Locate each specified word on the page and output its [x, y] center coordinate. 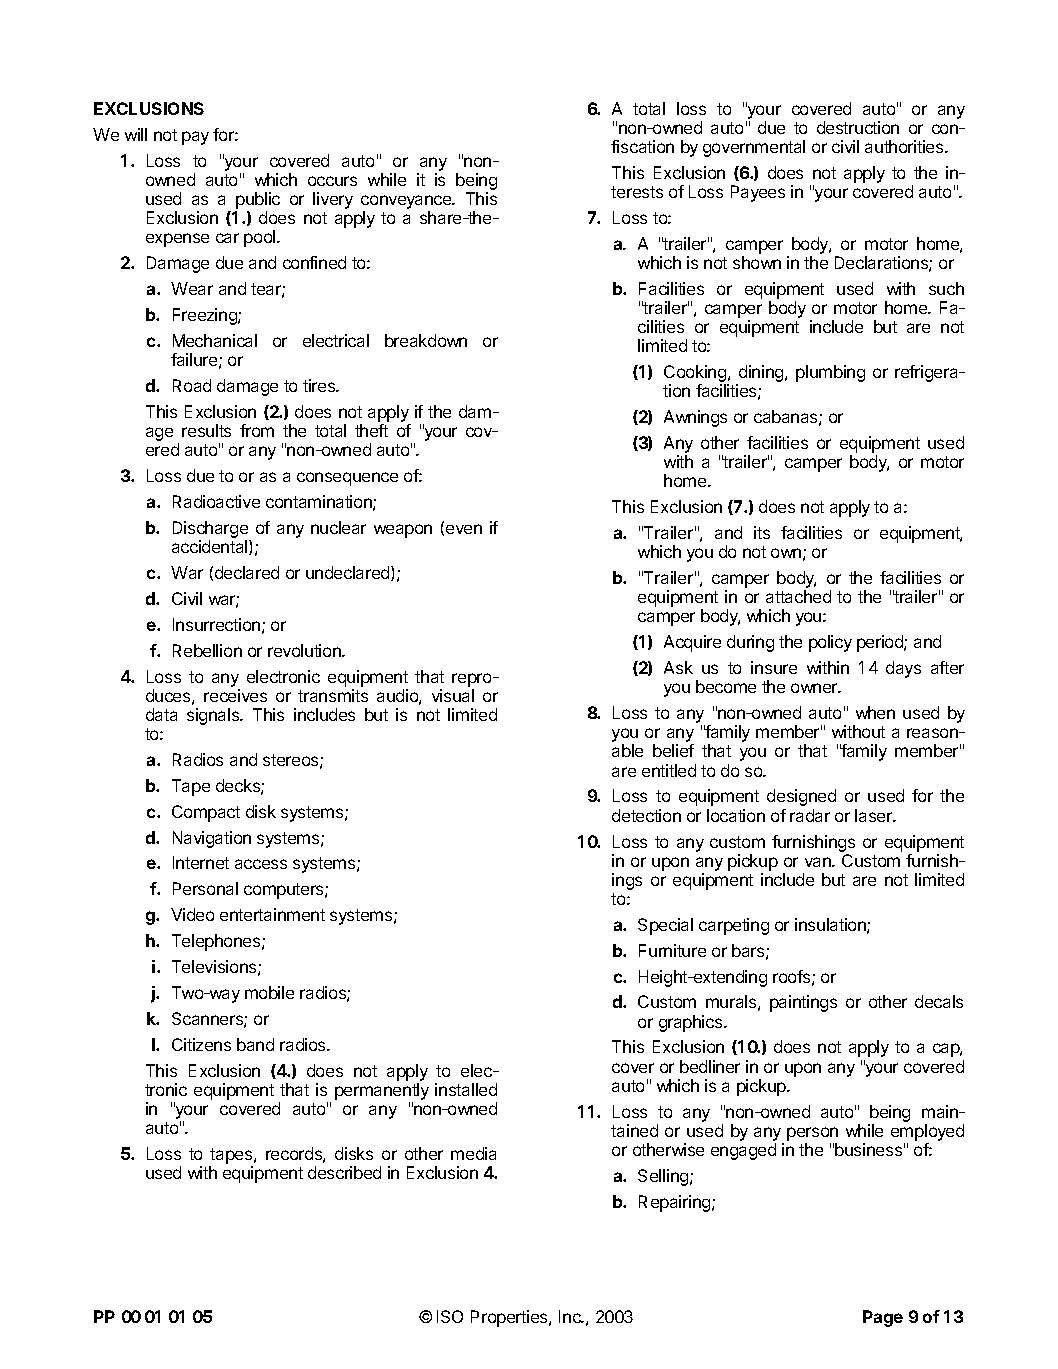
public [257, 202]
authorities [905, 146]
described [344, 1172]
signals [214, 716]
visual [453, 695]
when [875, 712]
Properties [510, 1318]
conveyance [407, 203]
